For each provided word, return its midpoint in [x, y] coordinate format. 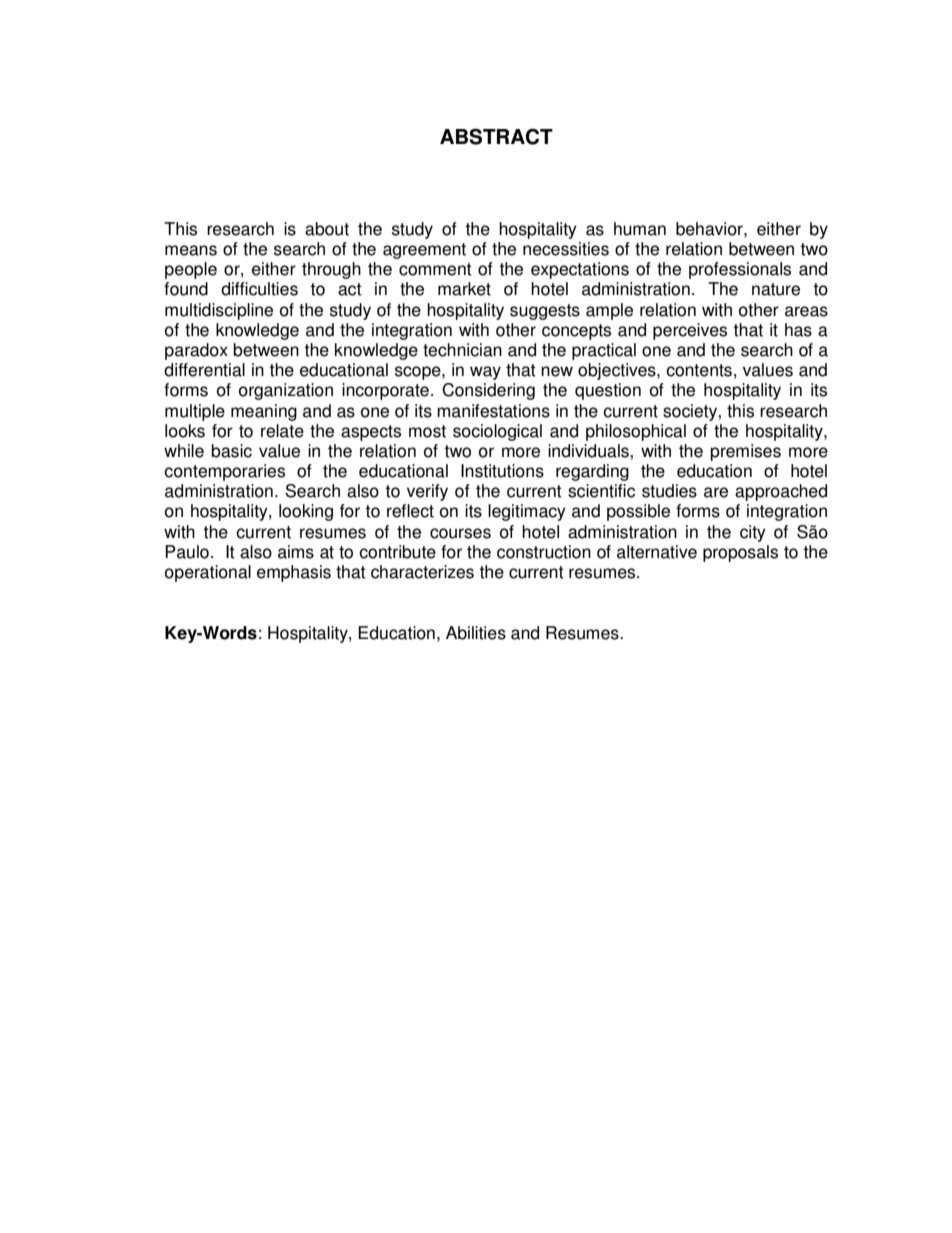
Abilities [476, 633]
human [640, 229]
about [327, 229]
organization [286, 391]
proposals [740, 553]
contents [699, 370]
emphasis [294, 573]
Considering [488, 391]
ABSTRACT [496, 136]
